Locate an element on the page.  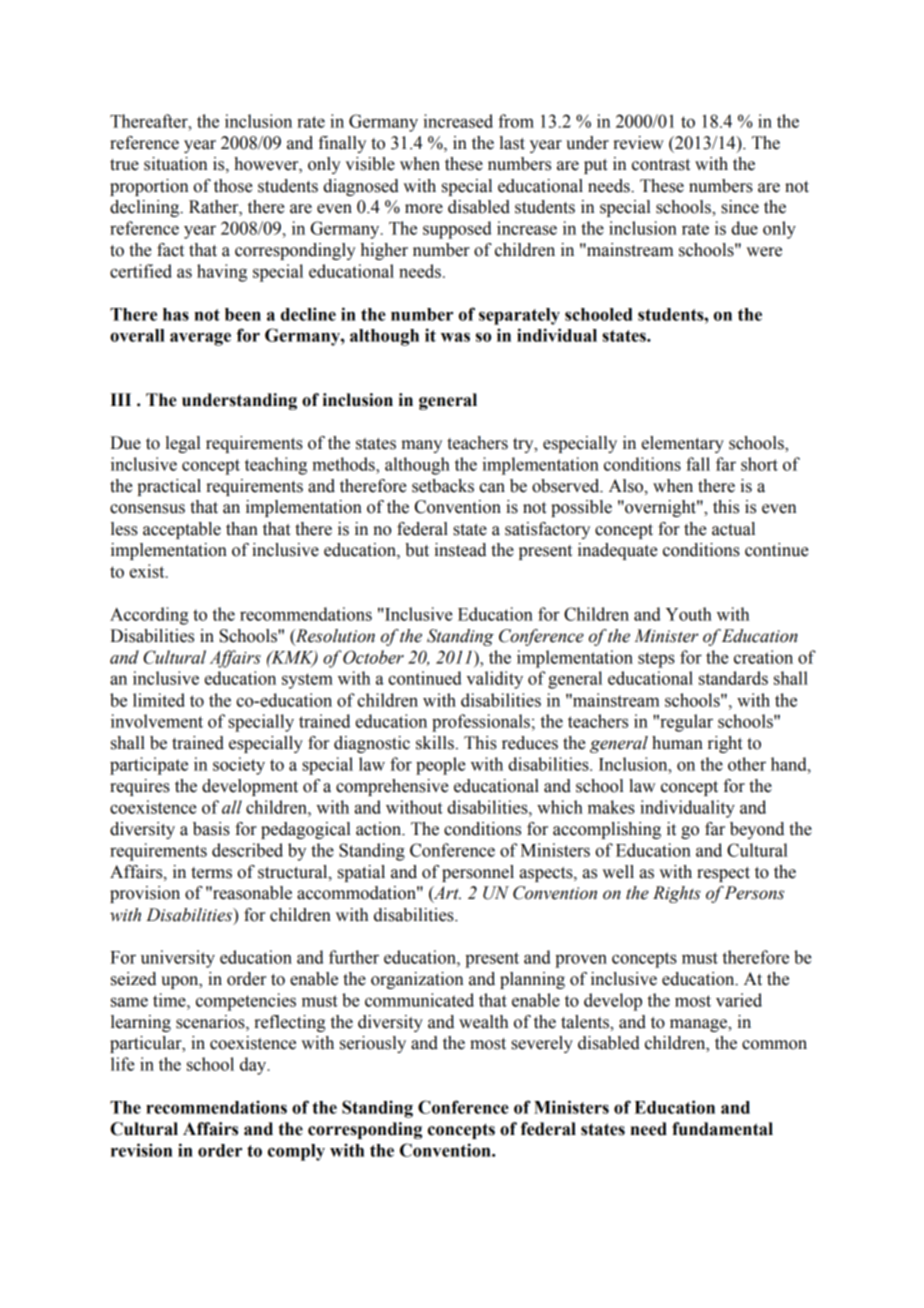
legal is located at coordinates (183, 444).
